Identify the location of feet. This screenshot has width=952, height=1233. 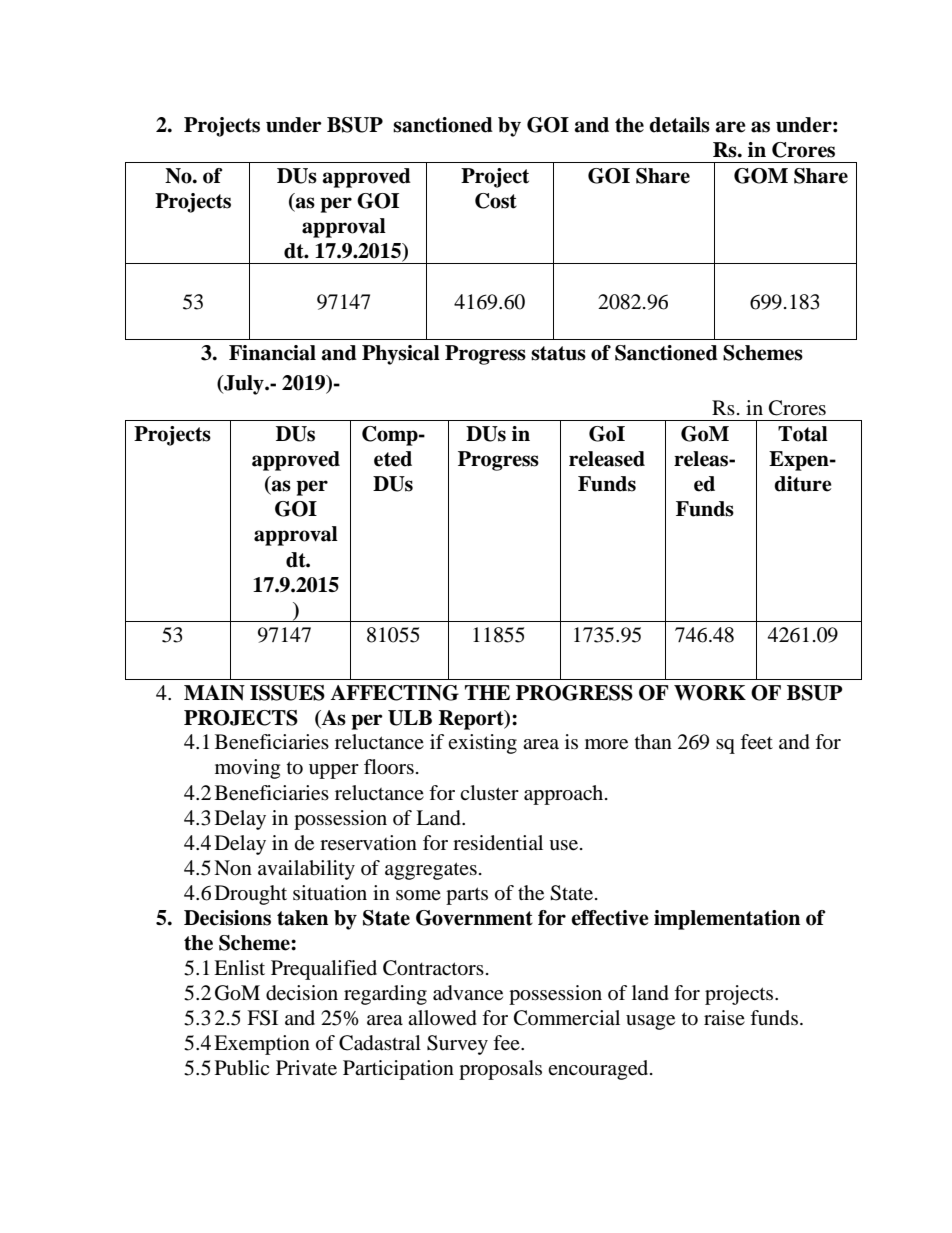
(756, 742).
